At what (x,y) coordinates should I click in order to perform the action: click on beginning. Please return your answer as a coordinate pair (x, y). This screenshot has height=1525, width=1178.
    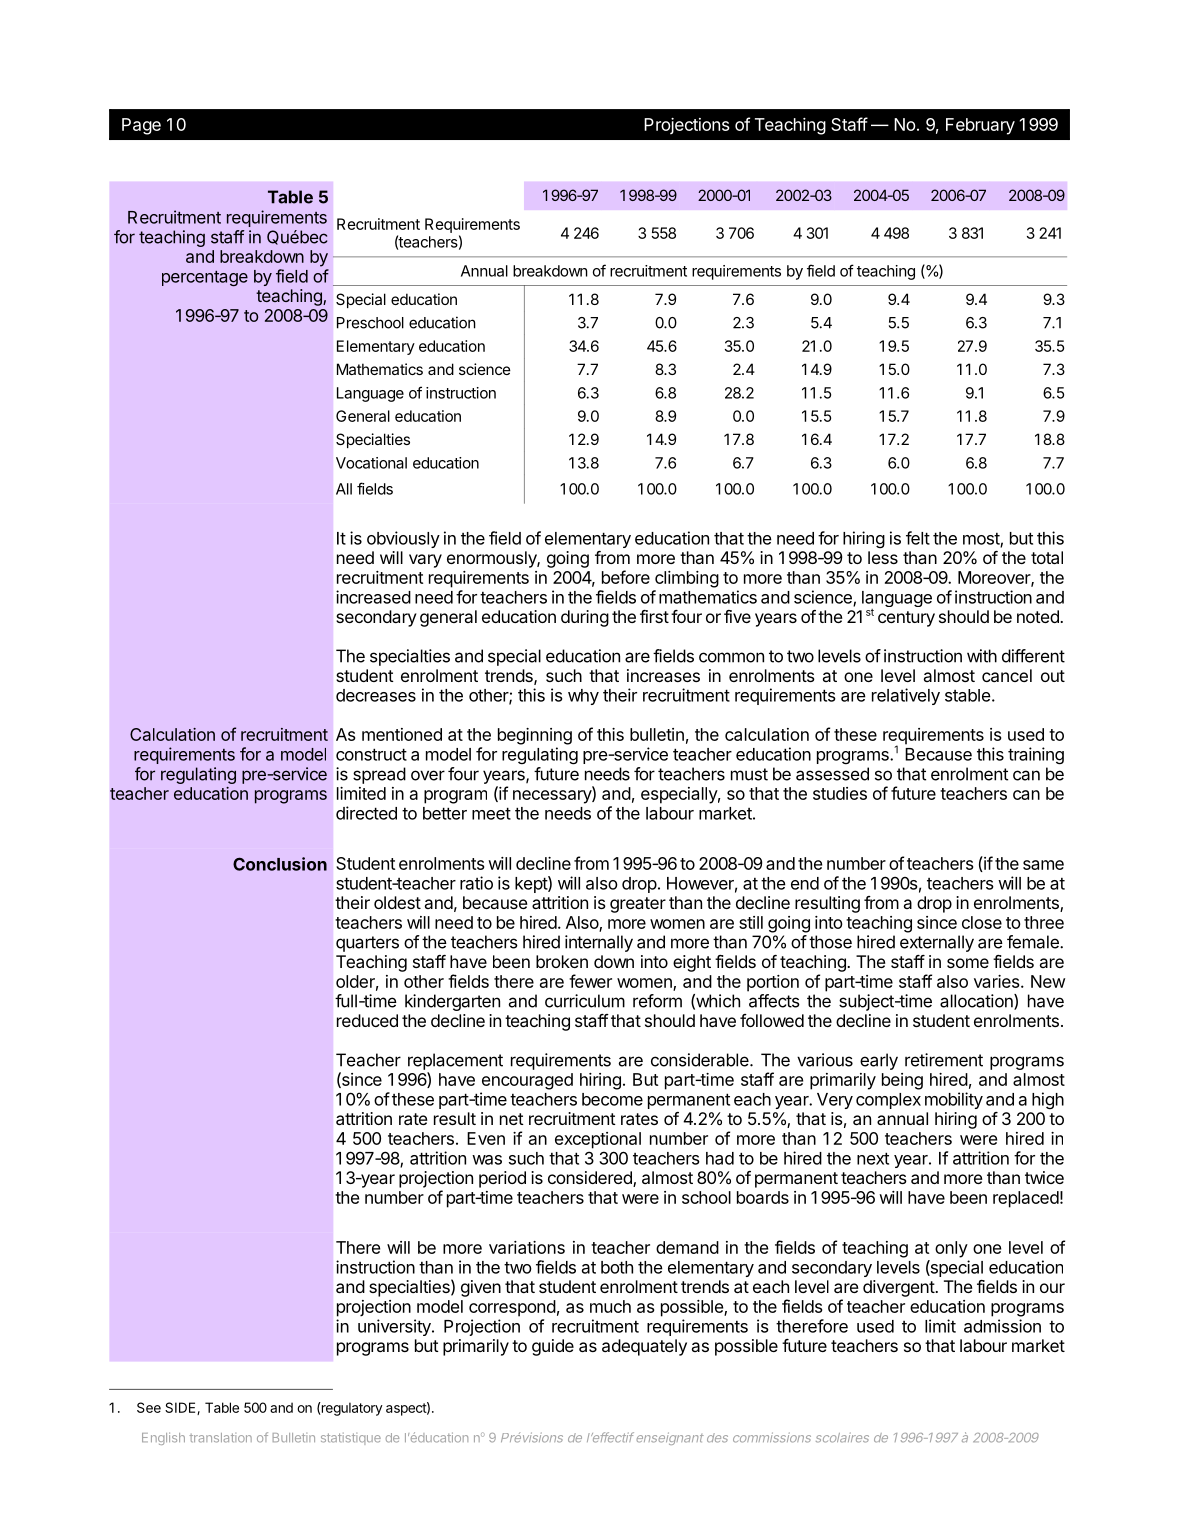
    Looking at the image, I should click on (535, 736).
